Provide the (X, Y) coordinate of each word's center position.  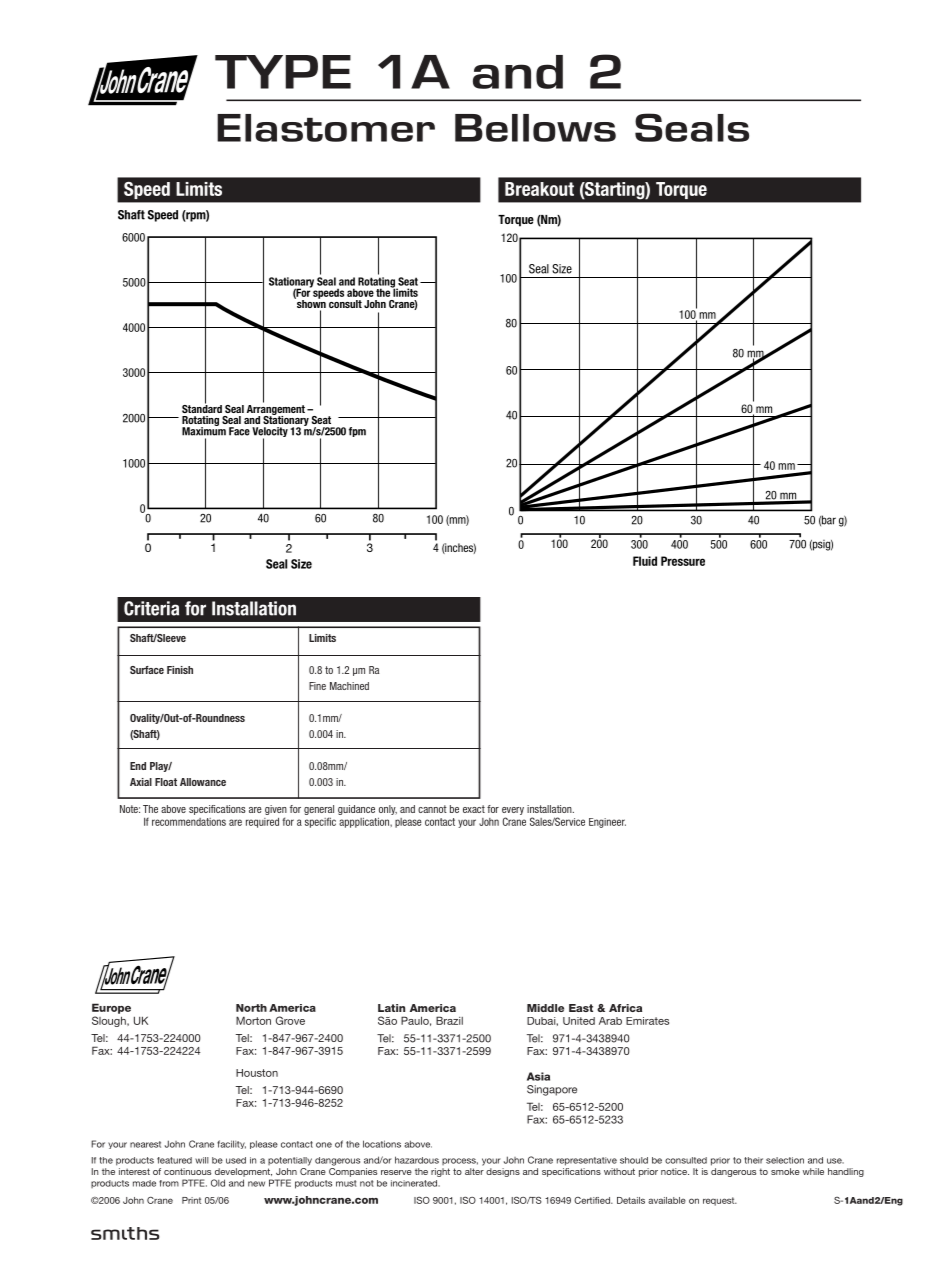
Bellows (535, 128)
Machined (349, 686)
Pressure (683, 561)
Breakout (539, 189)
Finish (180, 670)
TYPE (283, 72)
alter (474, 1171)
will (202, 1160)
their (753, 1160)
